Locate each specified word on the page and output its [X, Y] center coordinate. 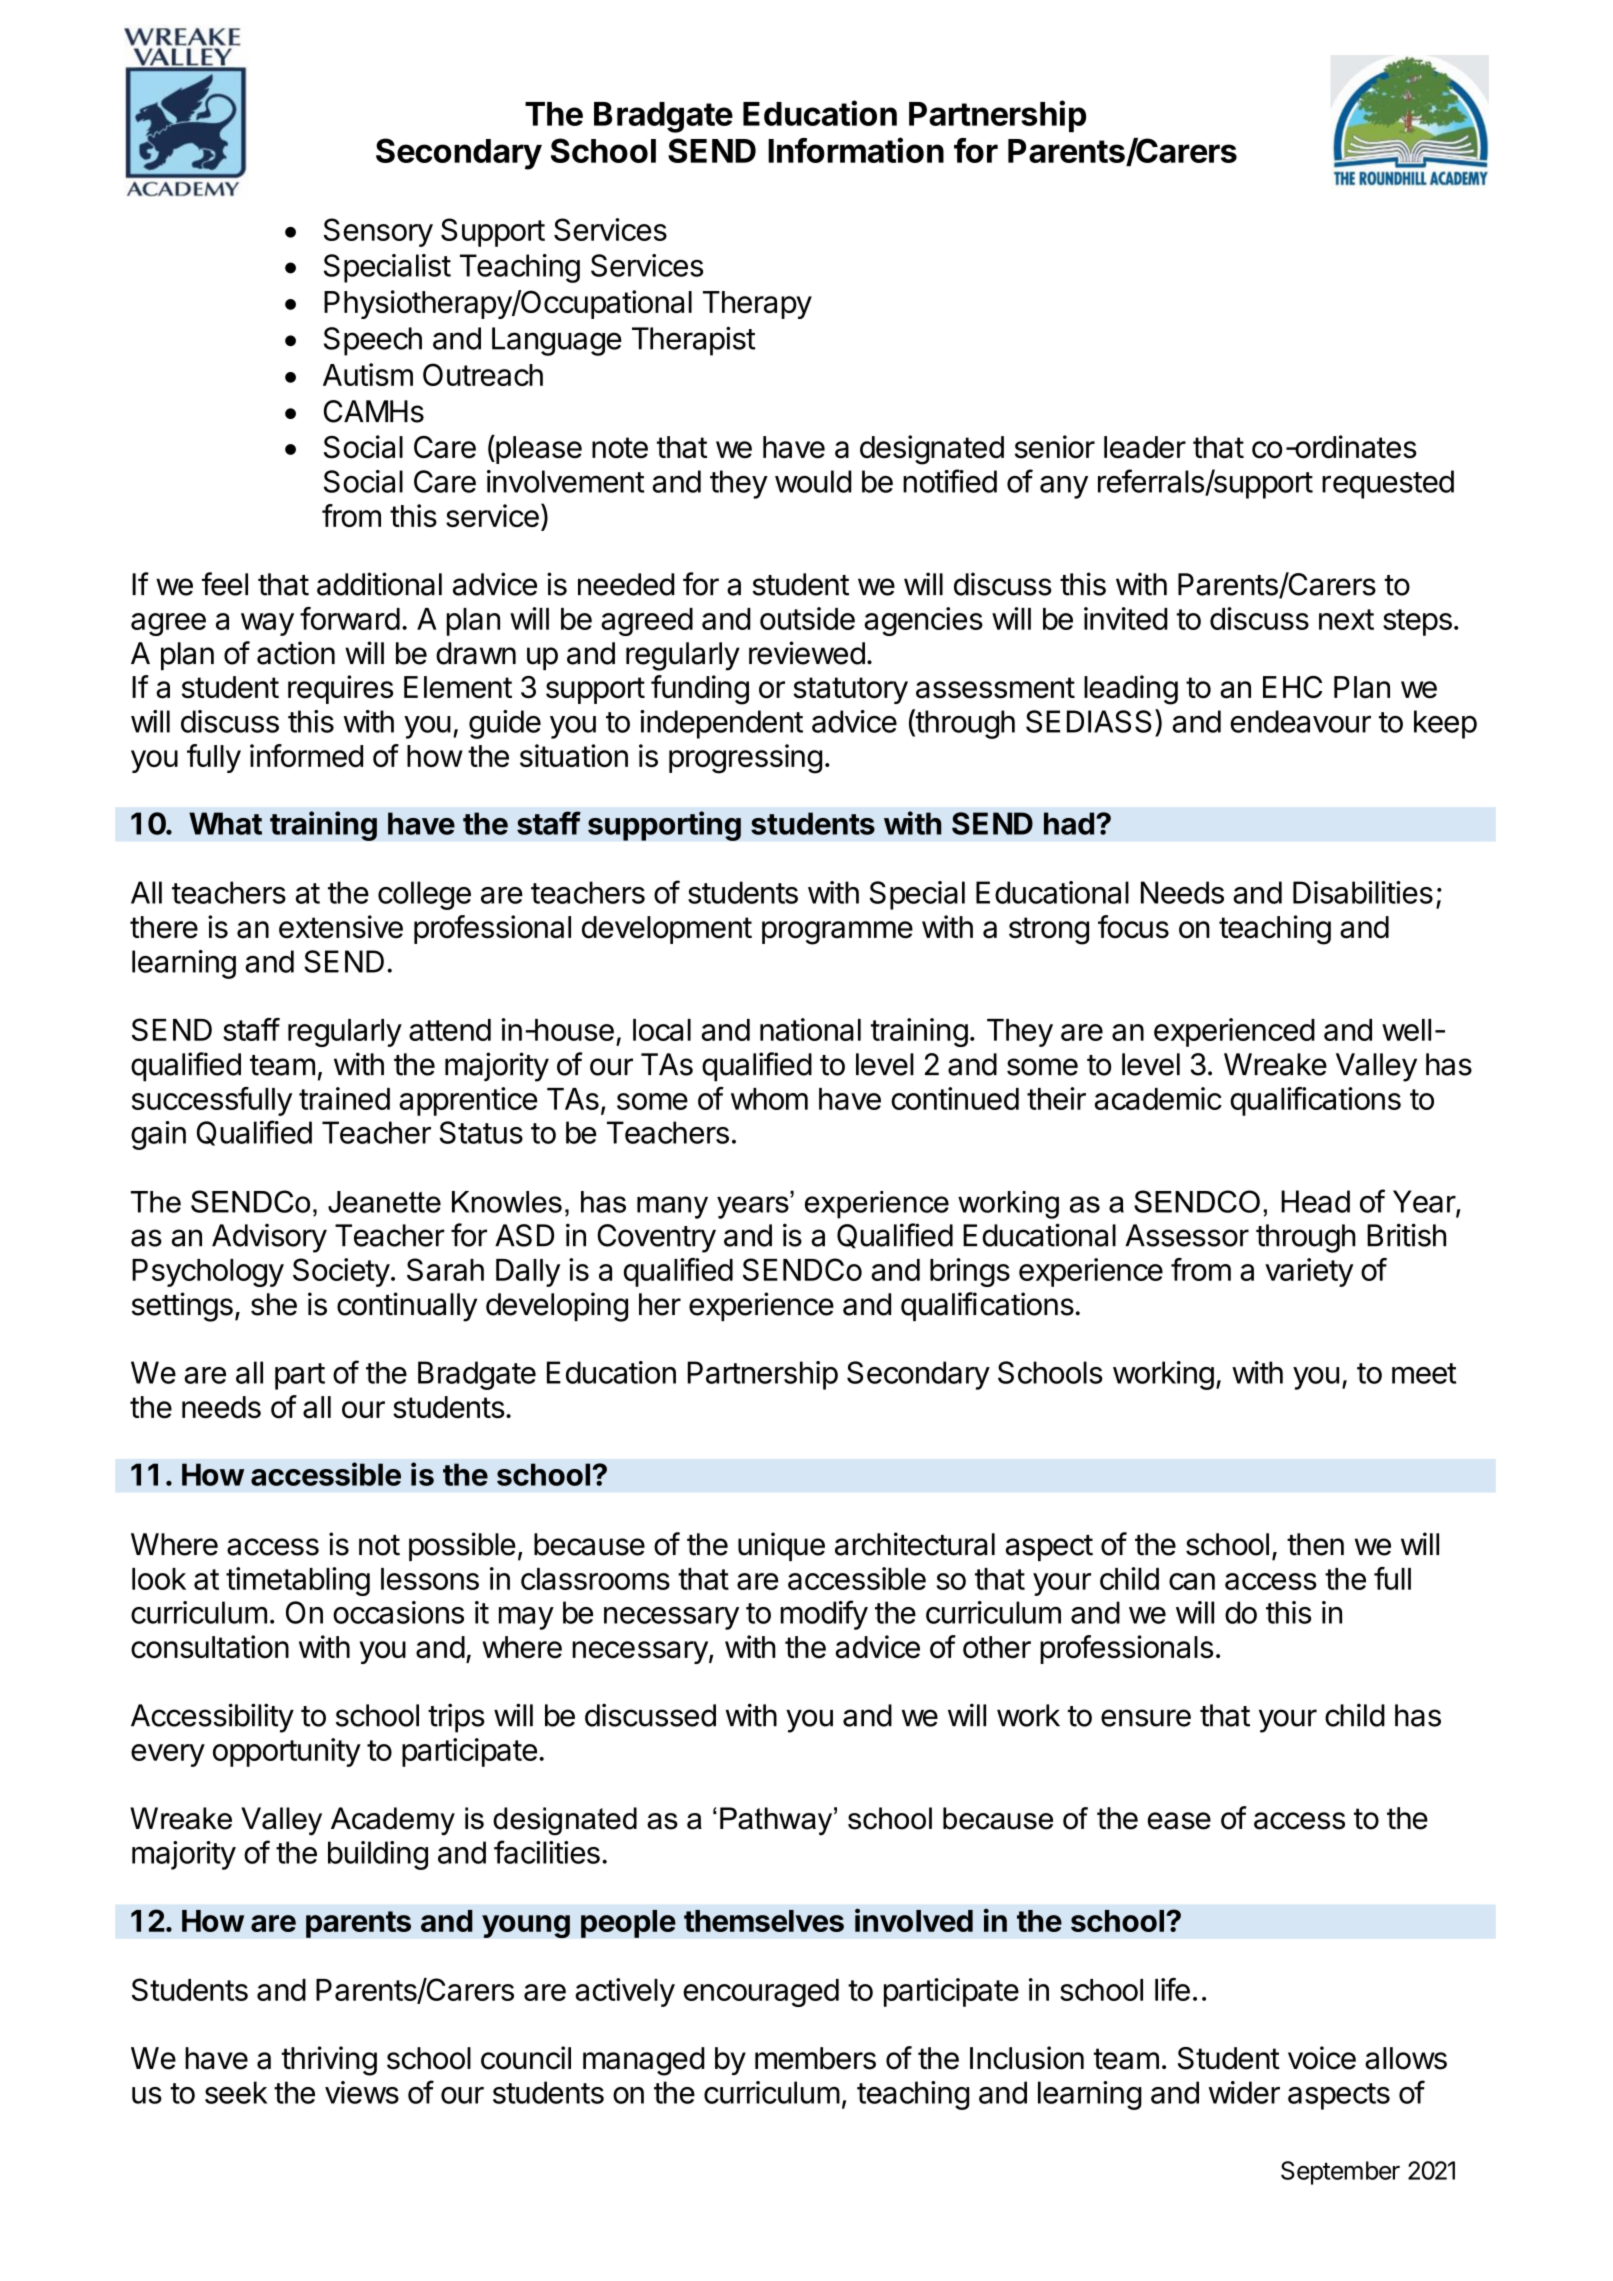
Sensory [378, 232]
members [815, 2058]
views [362, 2092]
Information [856, 150]
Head [1315, 1201]
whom [769, 1099]
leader [1145, 447]
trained [344, 1098]
